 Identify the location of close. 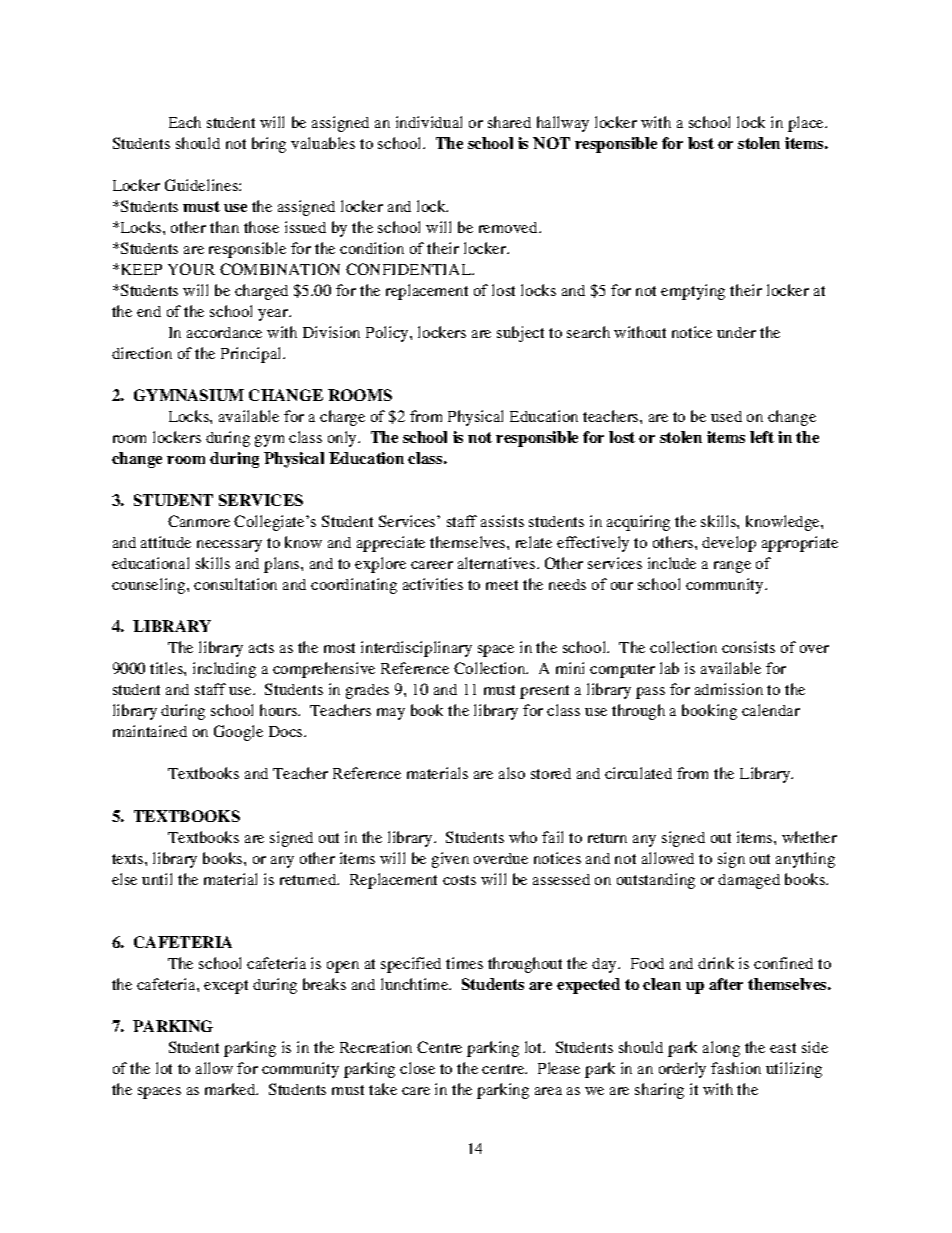
(417, 1068).
